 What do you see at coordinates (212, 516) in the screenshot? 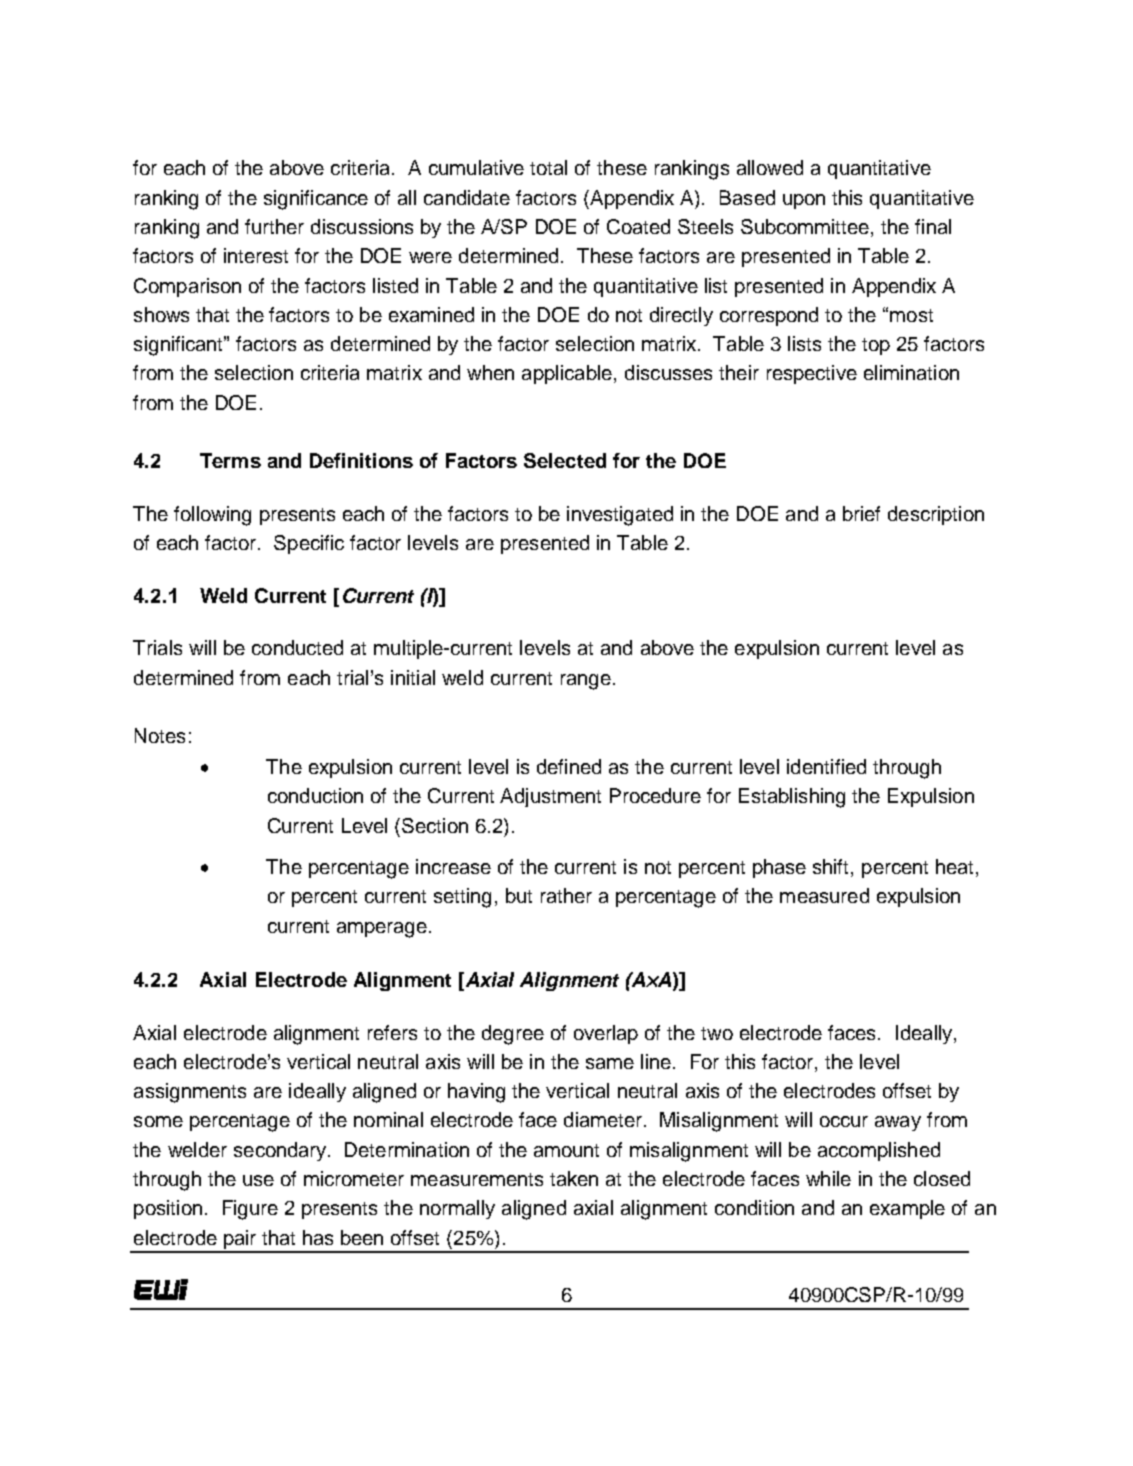
I see `following` at bounding box center [212, 516].
